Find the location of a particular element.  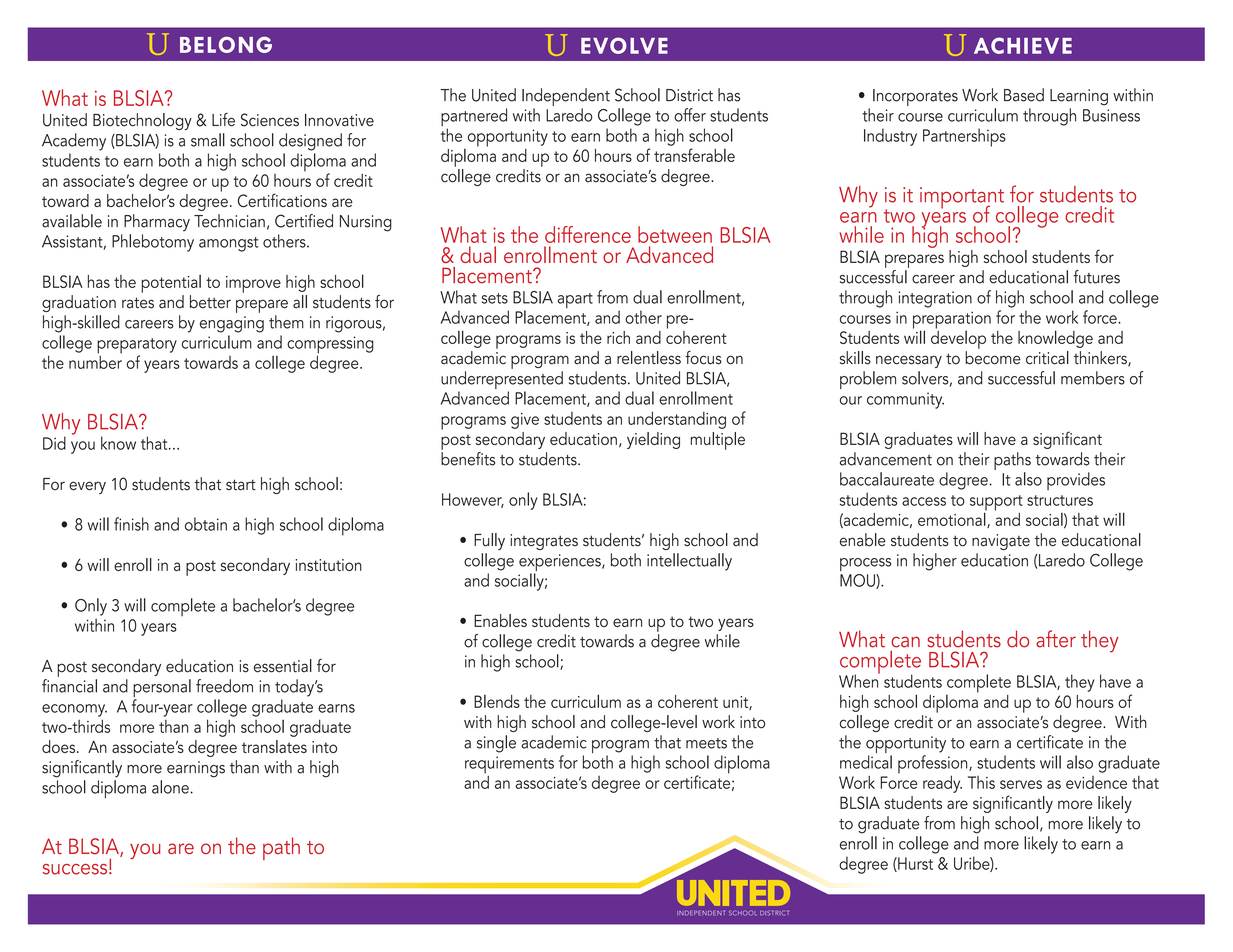

obtain is located at coordinates (206, 524).
